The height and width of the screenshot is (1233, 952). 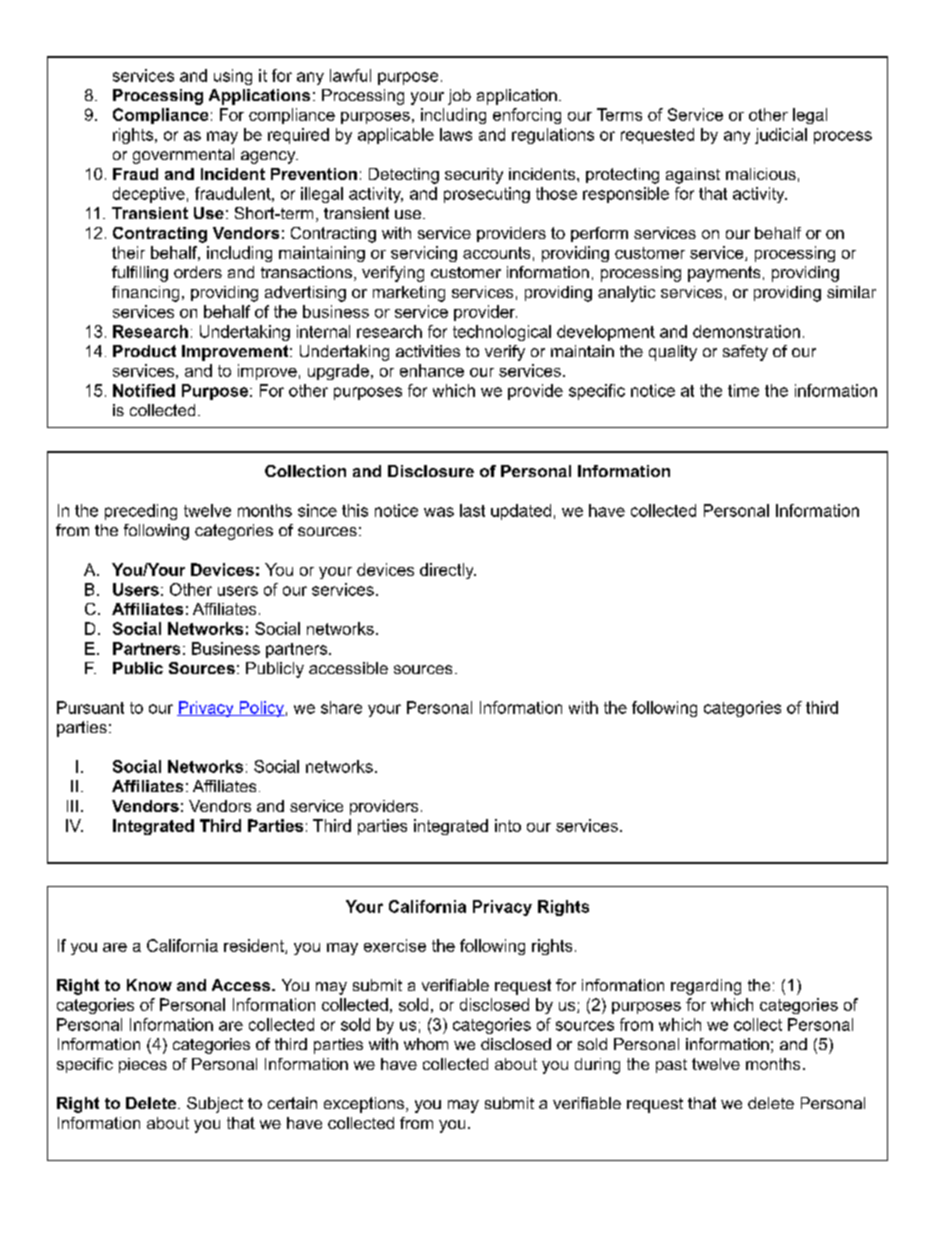 I want to click on past, so click(x=671, y=1066).
